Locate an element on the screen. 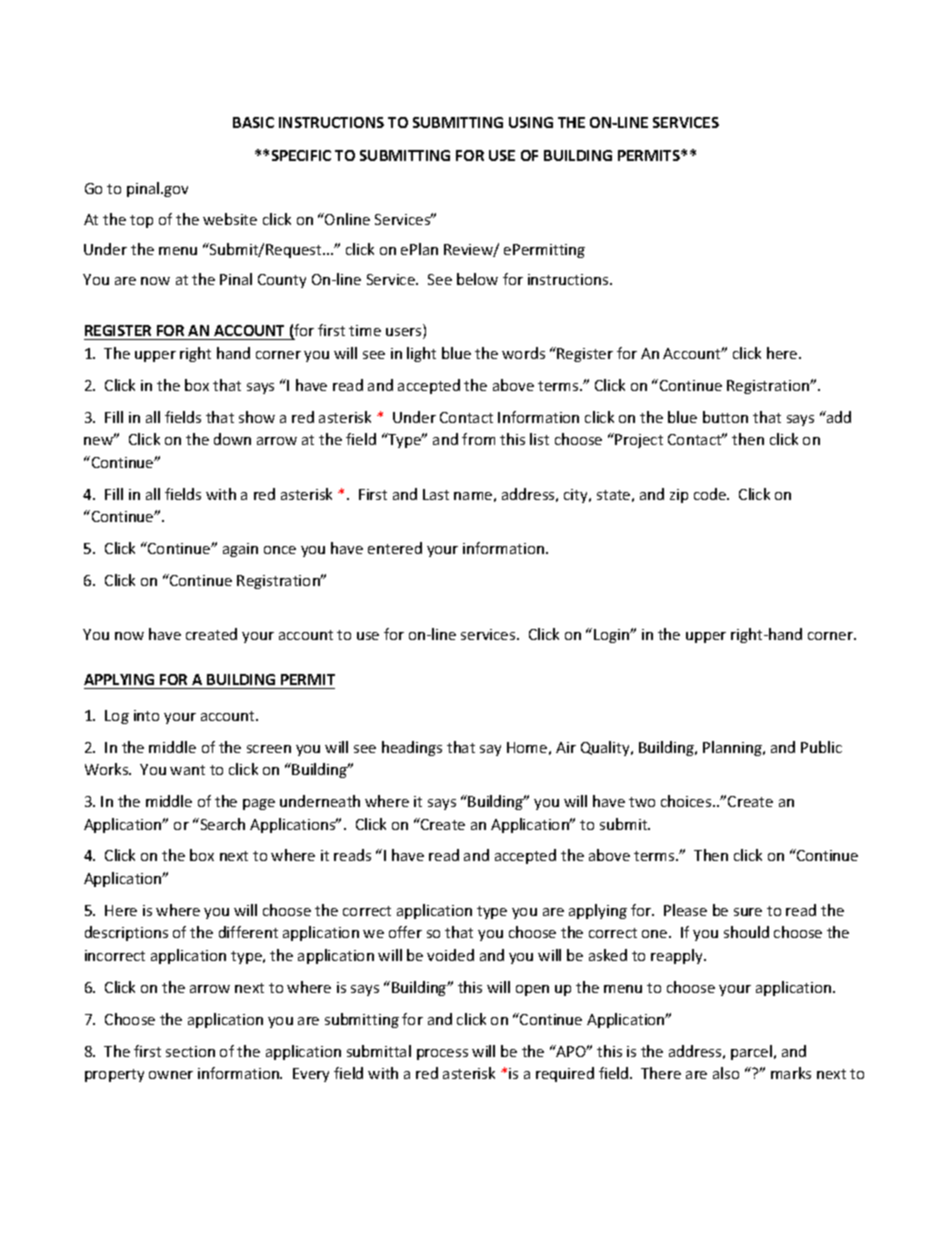  from is located at coordinates (478, 439).
